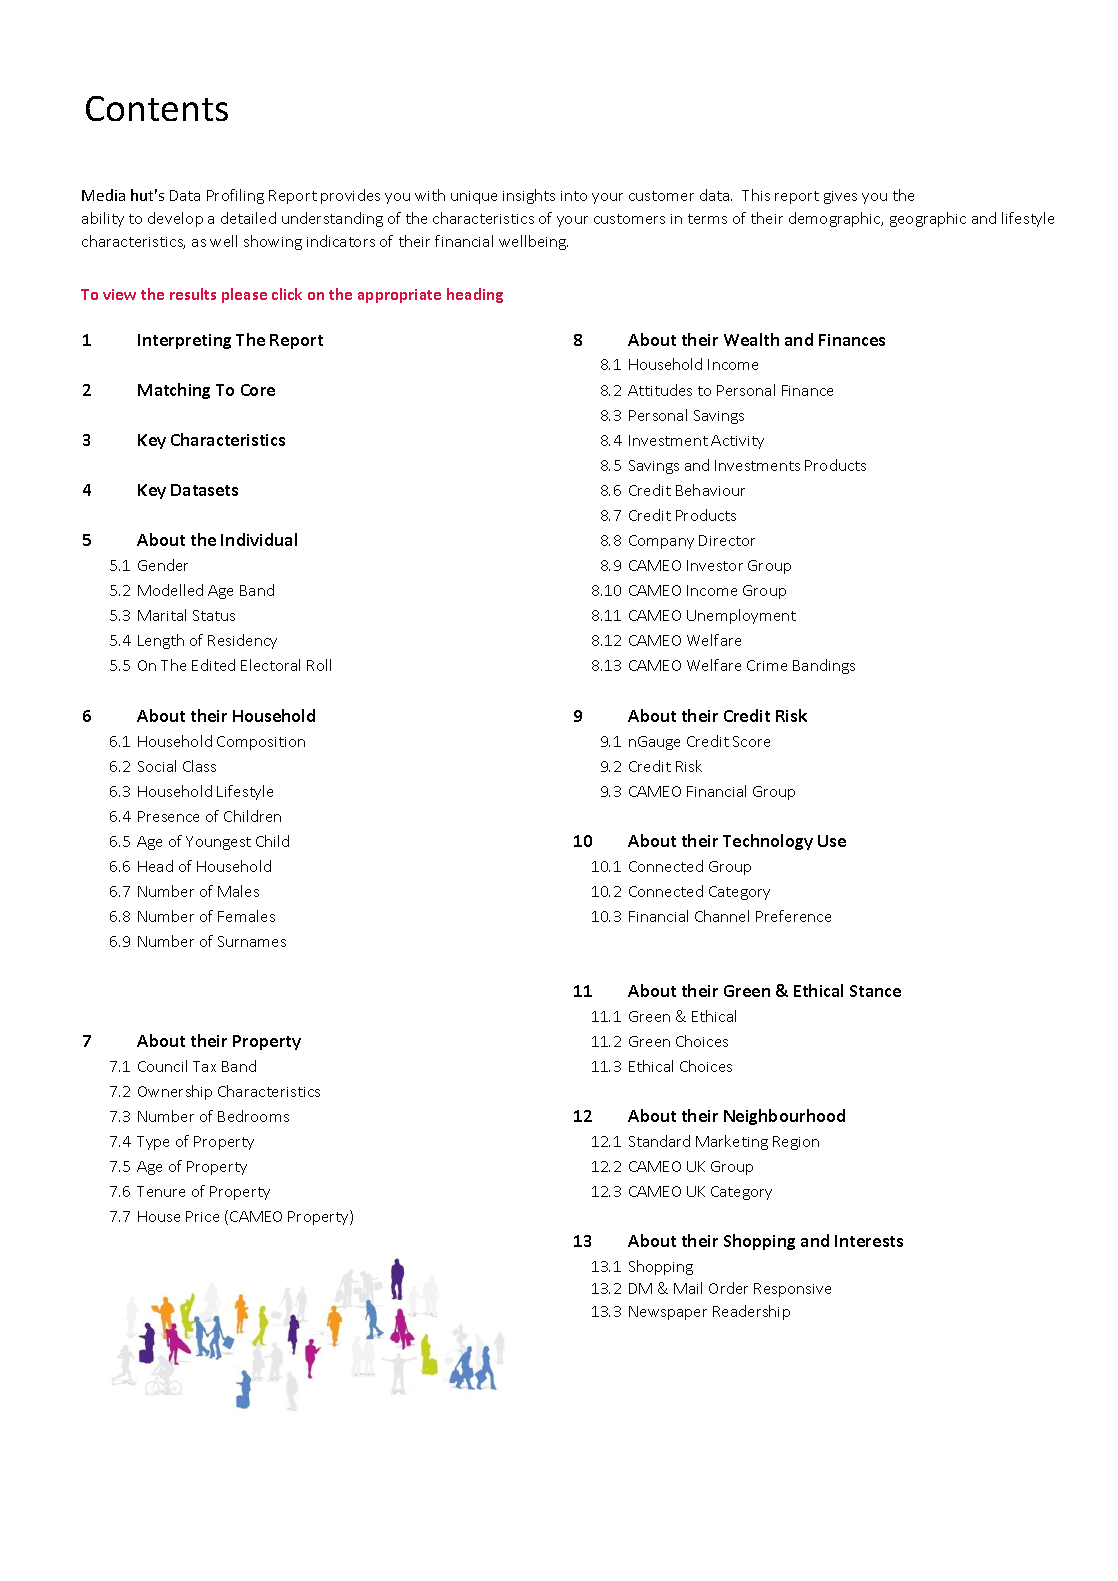  Describe the element at coordinates (157, 108) in the page. I see `Contents` at that location.
